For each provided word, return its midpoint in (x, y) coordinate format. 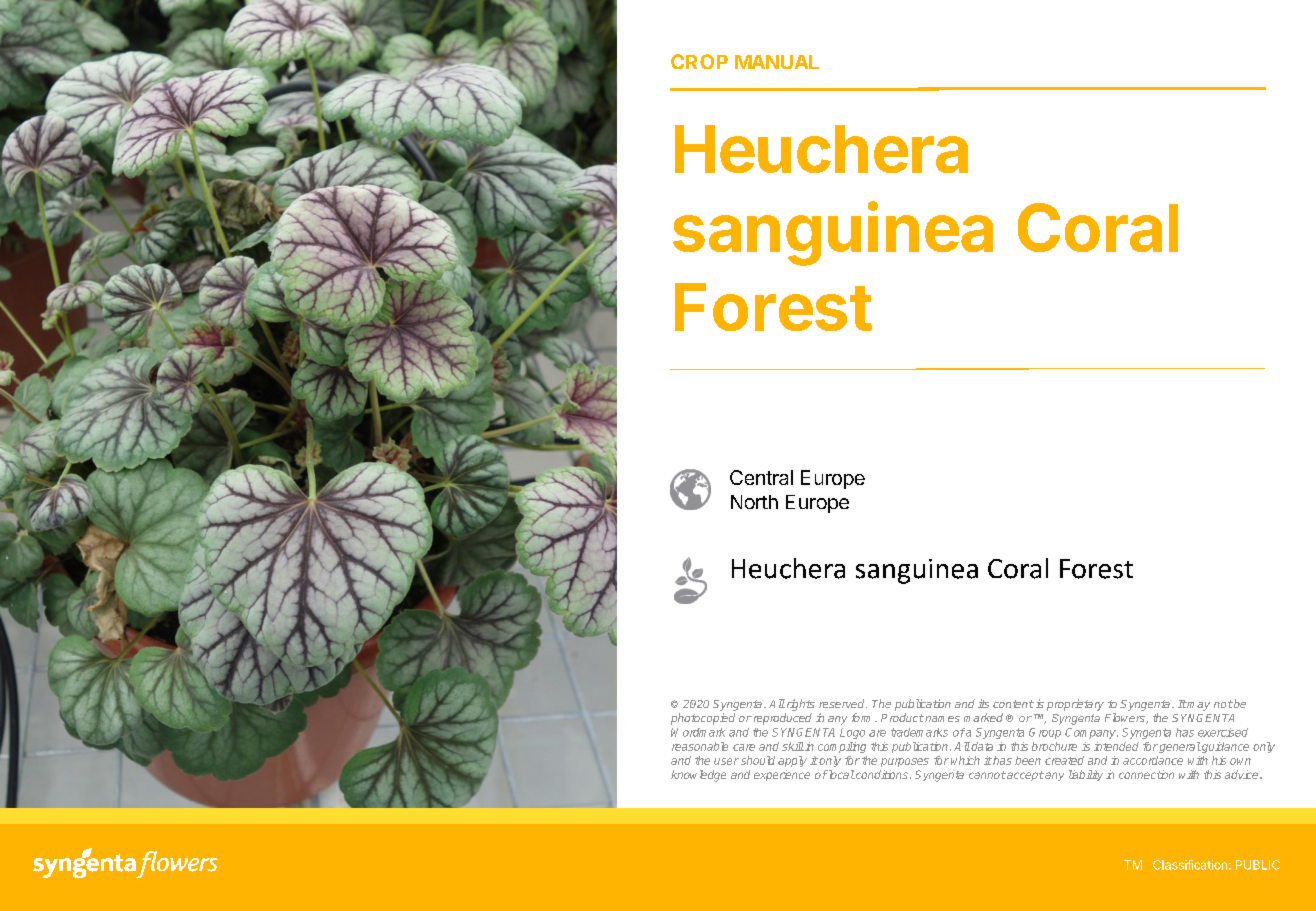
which (965, 760)
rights (799, 705)
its (983, 703)
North (754, 502)
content (1013, 704)
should (758, 760)
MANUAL (777, 62)
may (1198, 706)
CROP (699, 61)
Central (761, 477)
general (1180, 747)
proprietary (1075, 705)
